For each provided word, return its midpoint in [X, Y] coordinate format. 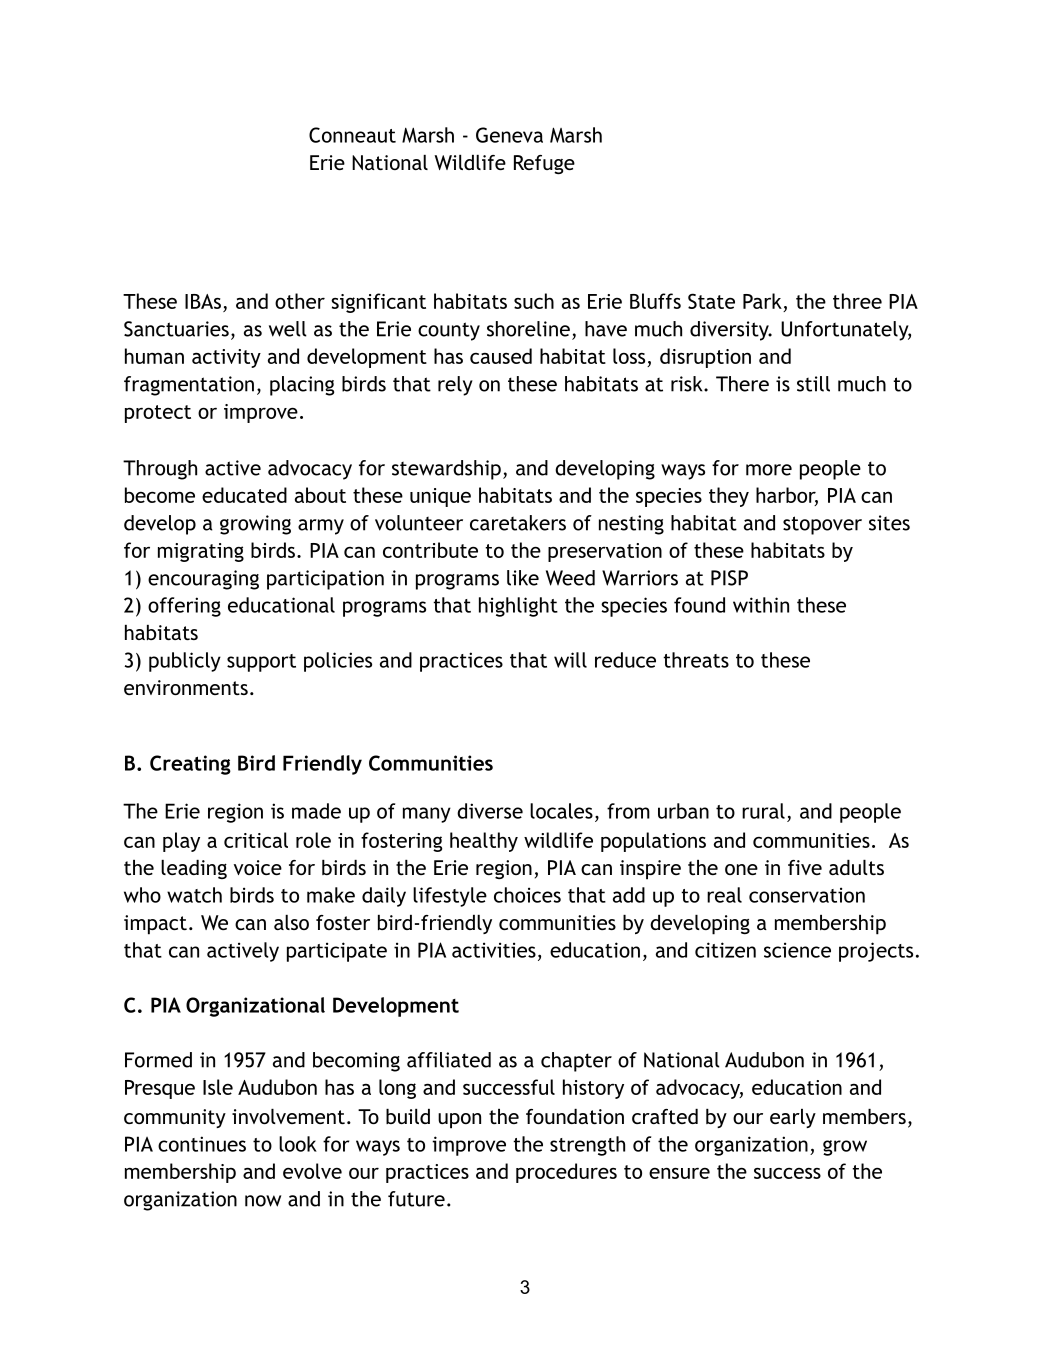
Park [763, 302]
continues [202, 1144]
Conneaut [352, 135]
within [761, 605]
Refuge [544, 165]
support [261, 663]
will [570, 660]
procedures [566, 1173]
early [793, 1118]
